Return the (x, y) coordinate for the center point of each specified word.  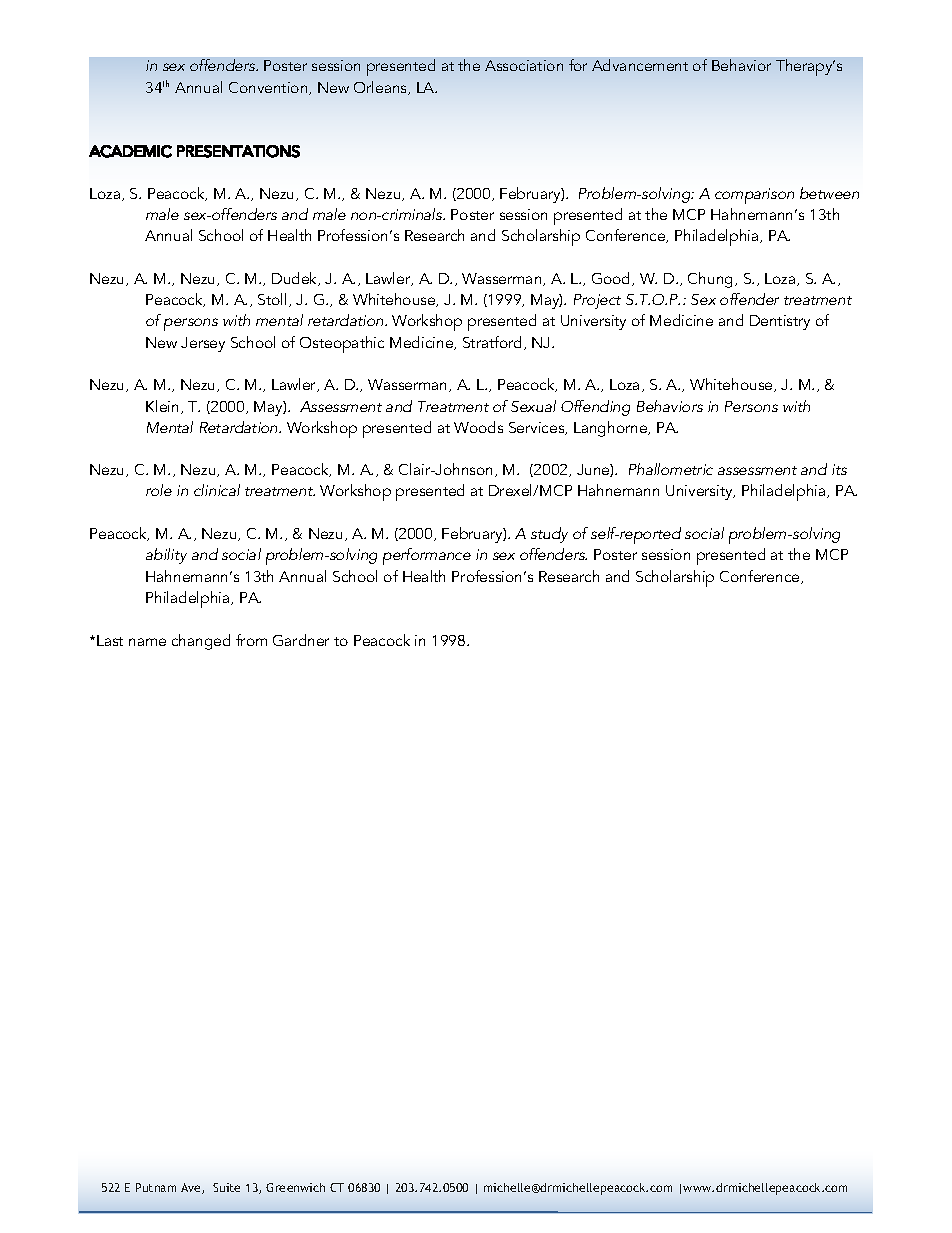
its (839, 469)
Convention (269, 88)
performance (427, 556)
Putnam (156, 1187)
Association (524, 65)
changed (201, 642)
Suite (226, 1187)
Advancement (640, 65)
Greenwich (295, 1187)
